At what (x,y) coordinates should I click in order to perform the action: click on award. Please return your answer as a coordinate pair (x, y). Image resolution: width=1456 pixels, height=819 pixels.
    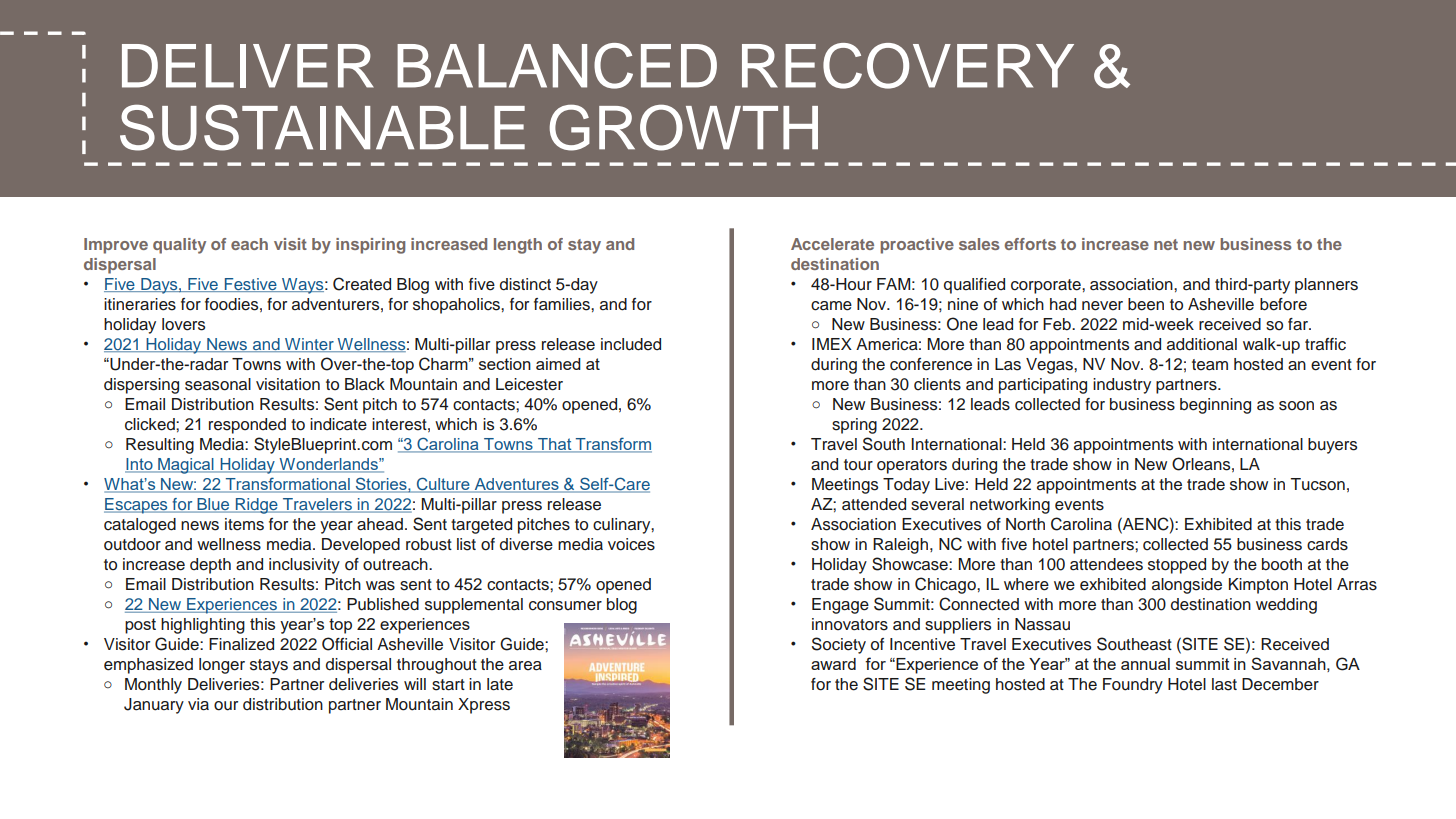
    Looking at the image, I should click on (833, 664).
